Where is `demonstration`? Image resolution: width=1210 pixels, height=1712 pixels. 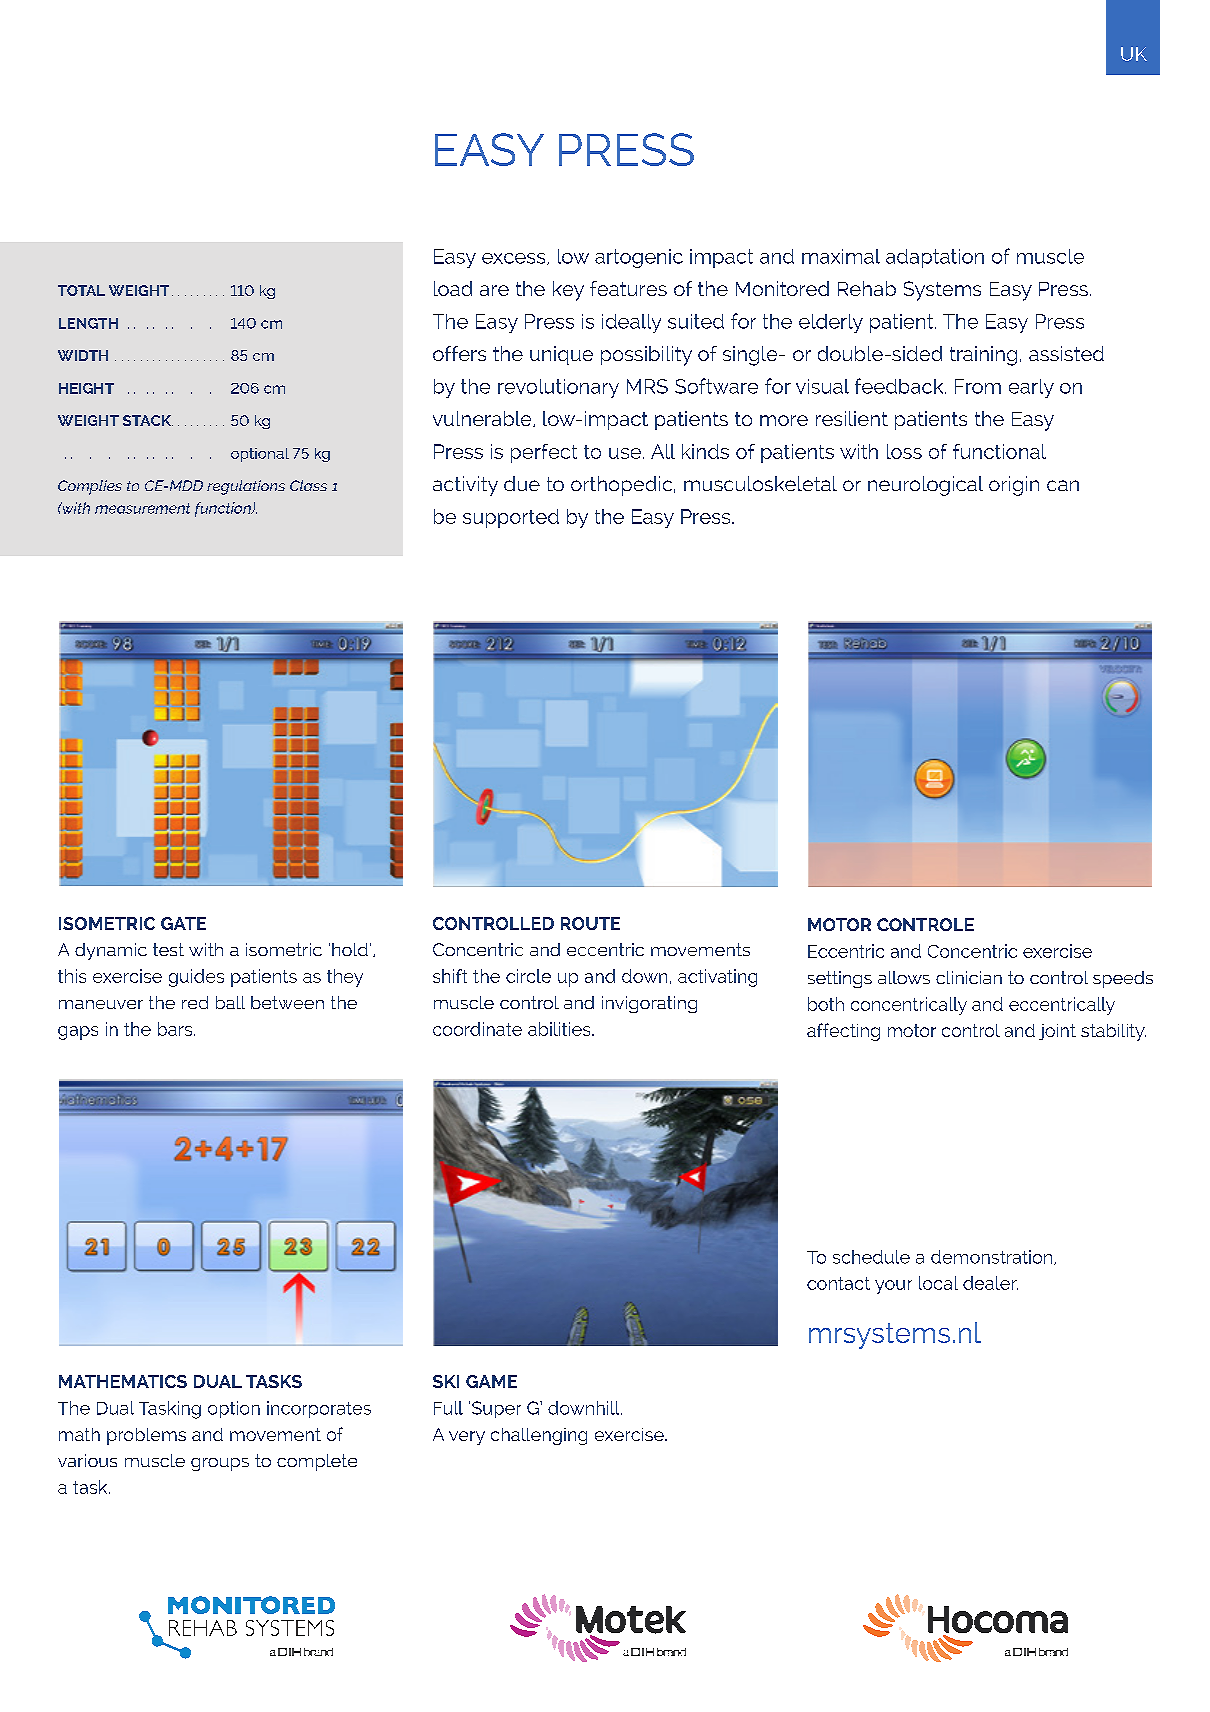 demonstration is located at coordinates (993, 1257).
